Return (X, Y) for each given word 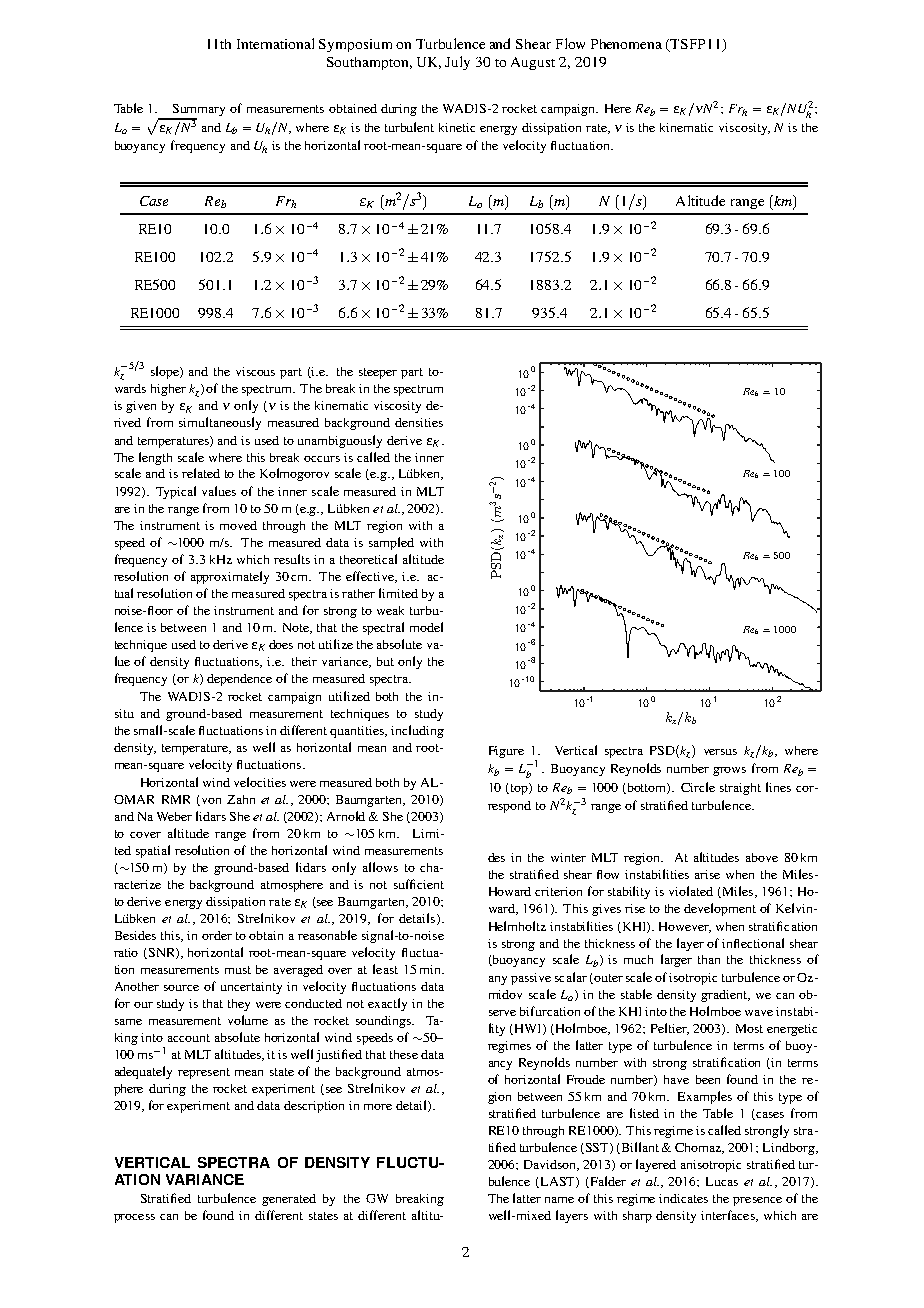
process (134, 1218)
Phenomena (626, 44)
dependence (239, 680)
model (426, 627)
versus (720, 752)
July (457, 63)
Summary (199, 110)
